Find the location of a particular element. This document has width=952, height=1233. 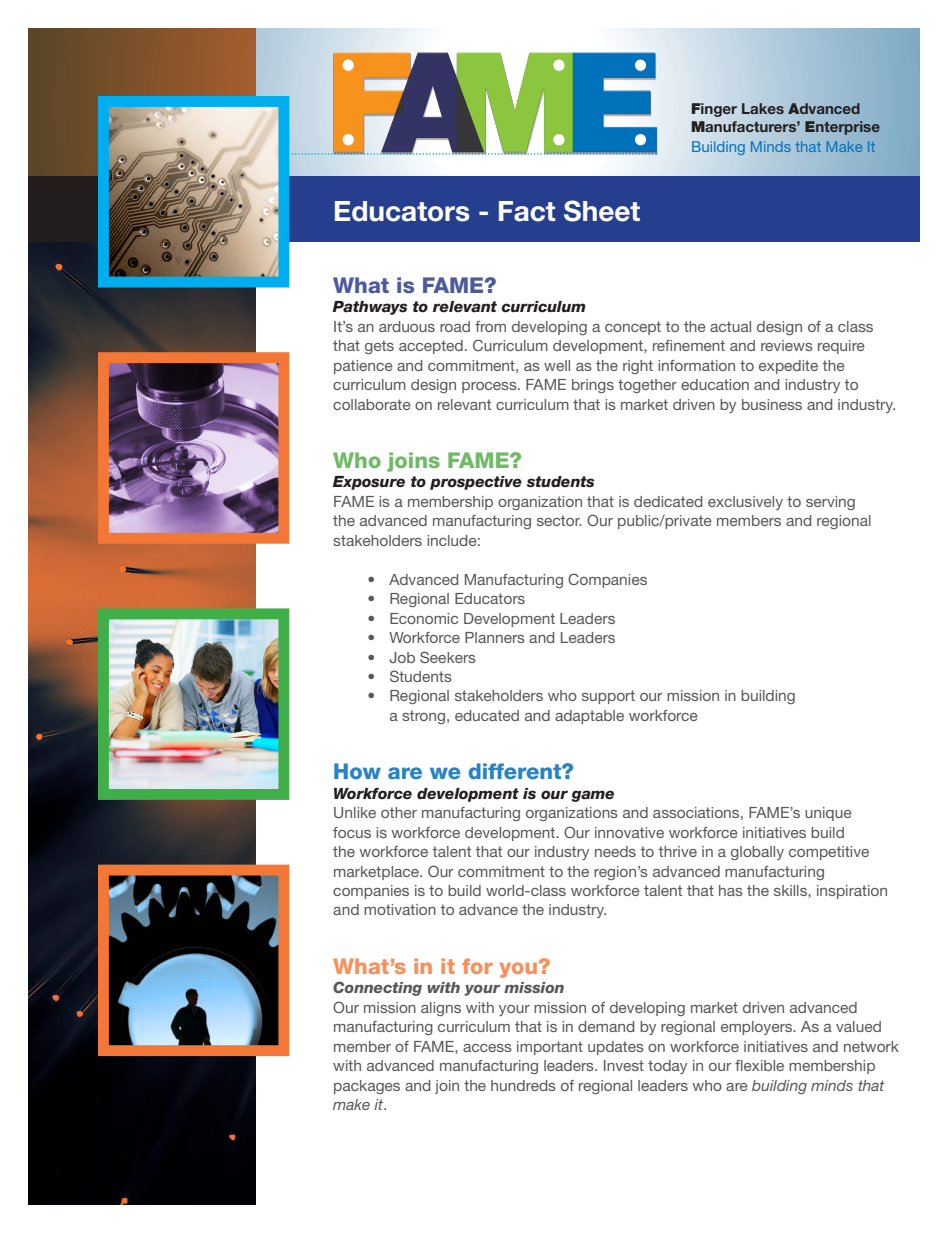

packages is located at coordinates (367, 1087).
